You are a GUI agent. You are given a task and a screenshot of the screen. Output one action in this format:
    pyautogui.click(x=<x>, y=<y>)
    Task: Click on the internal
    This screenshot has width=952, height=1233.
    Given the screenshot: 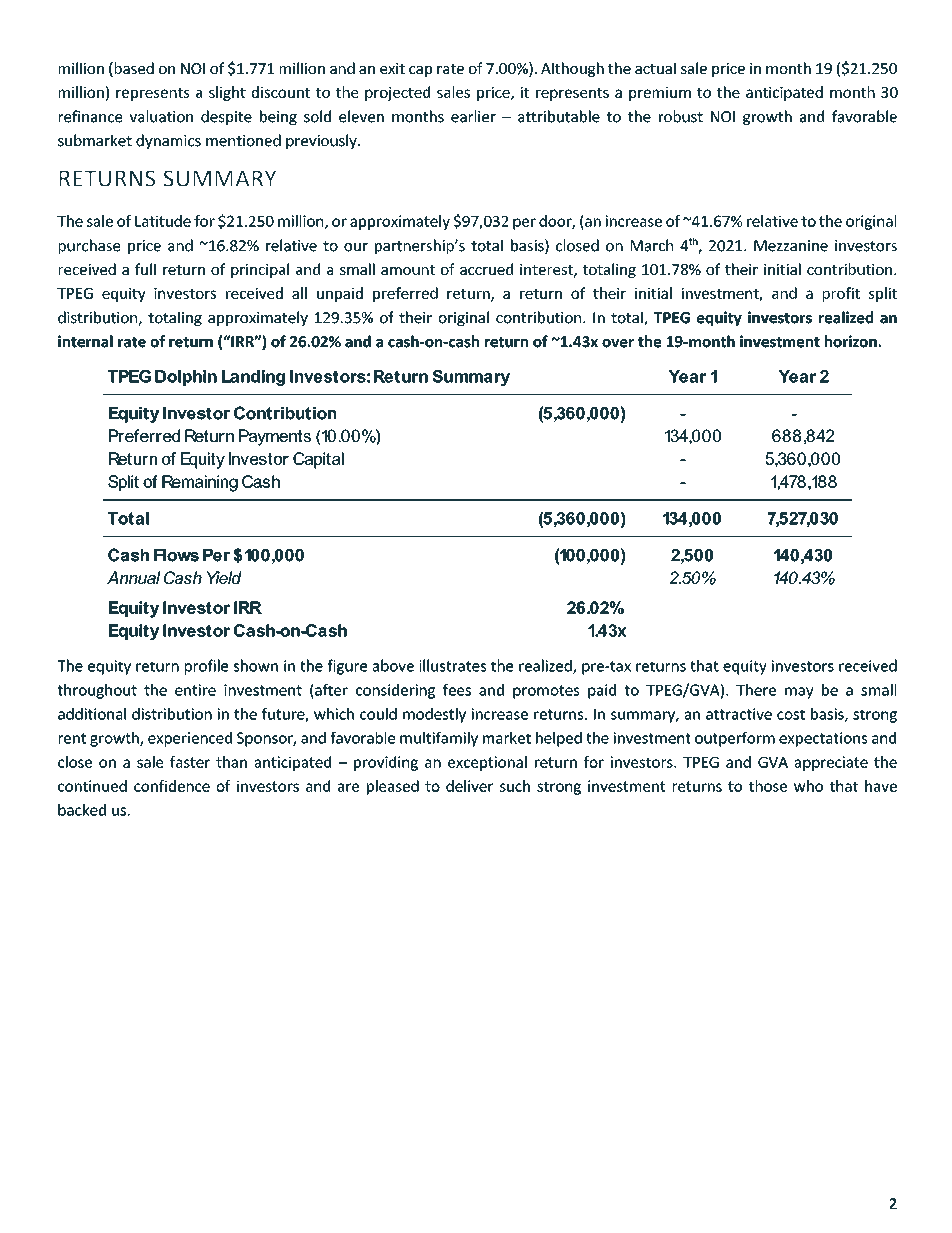 What is the action you would take?
    pyautogui.click(x=85, y=341)
